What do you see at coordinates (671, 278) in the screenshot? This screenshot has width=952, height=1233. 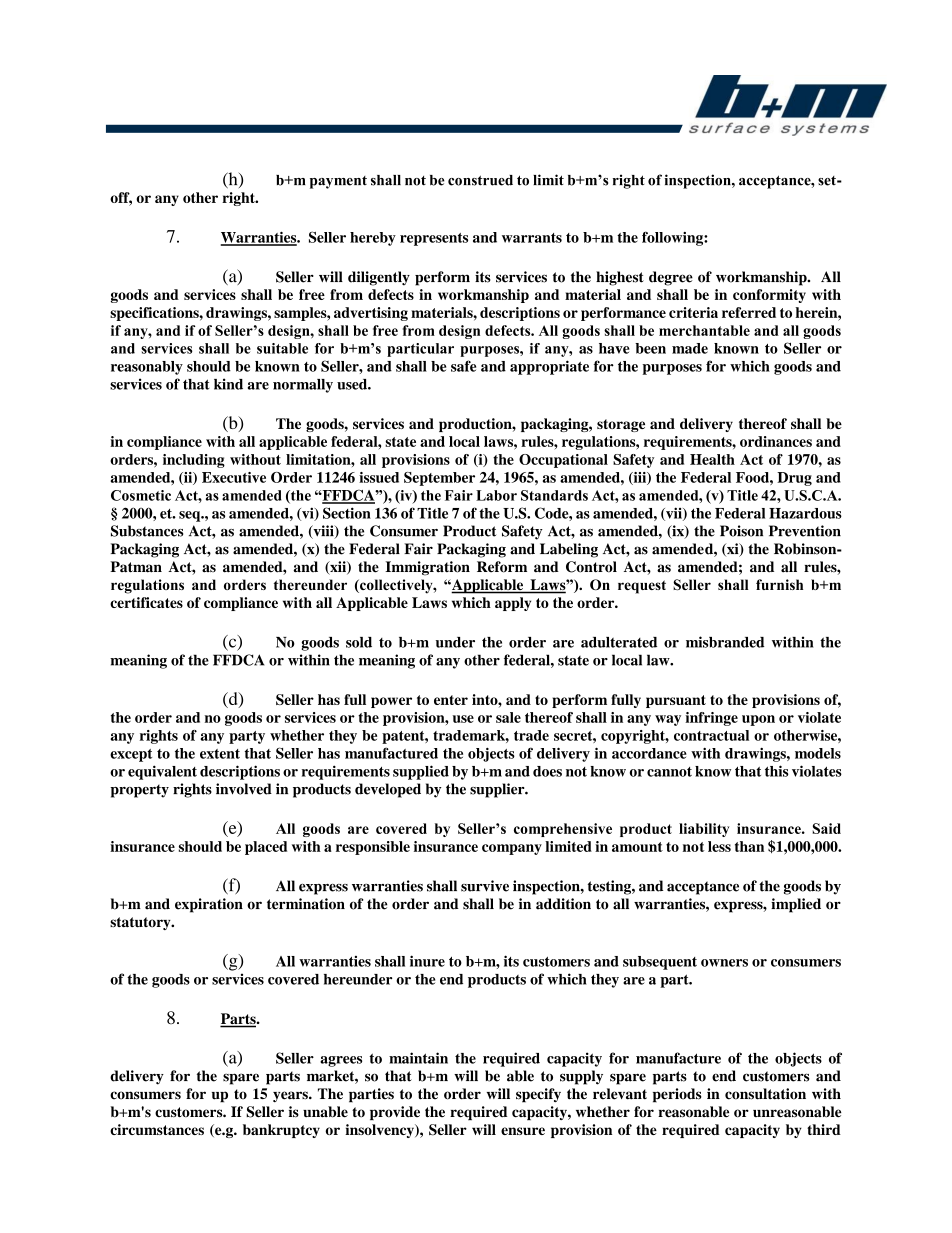 I see `degree` at bounding box center [671, 278].
